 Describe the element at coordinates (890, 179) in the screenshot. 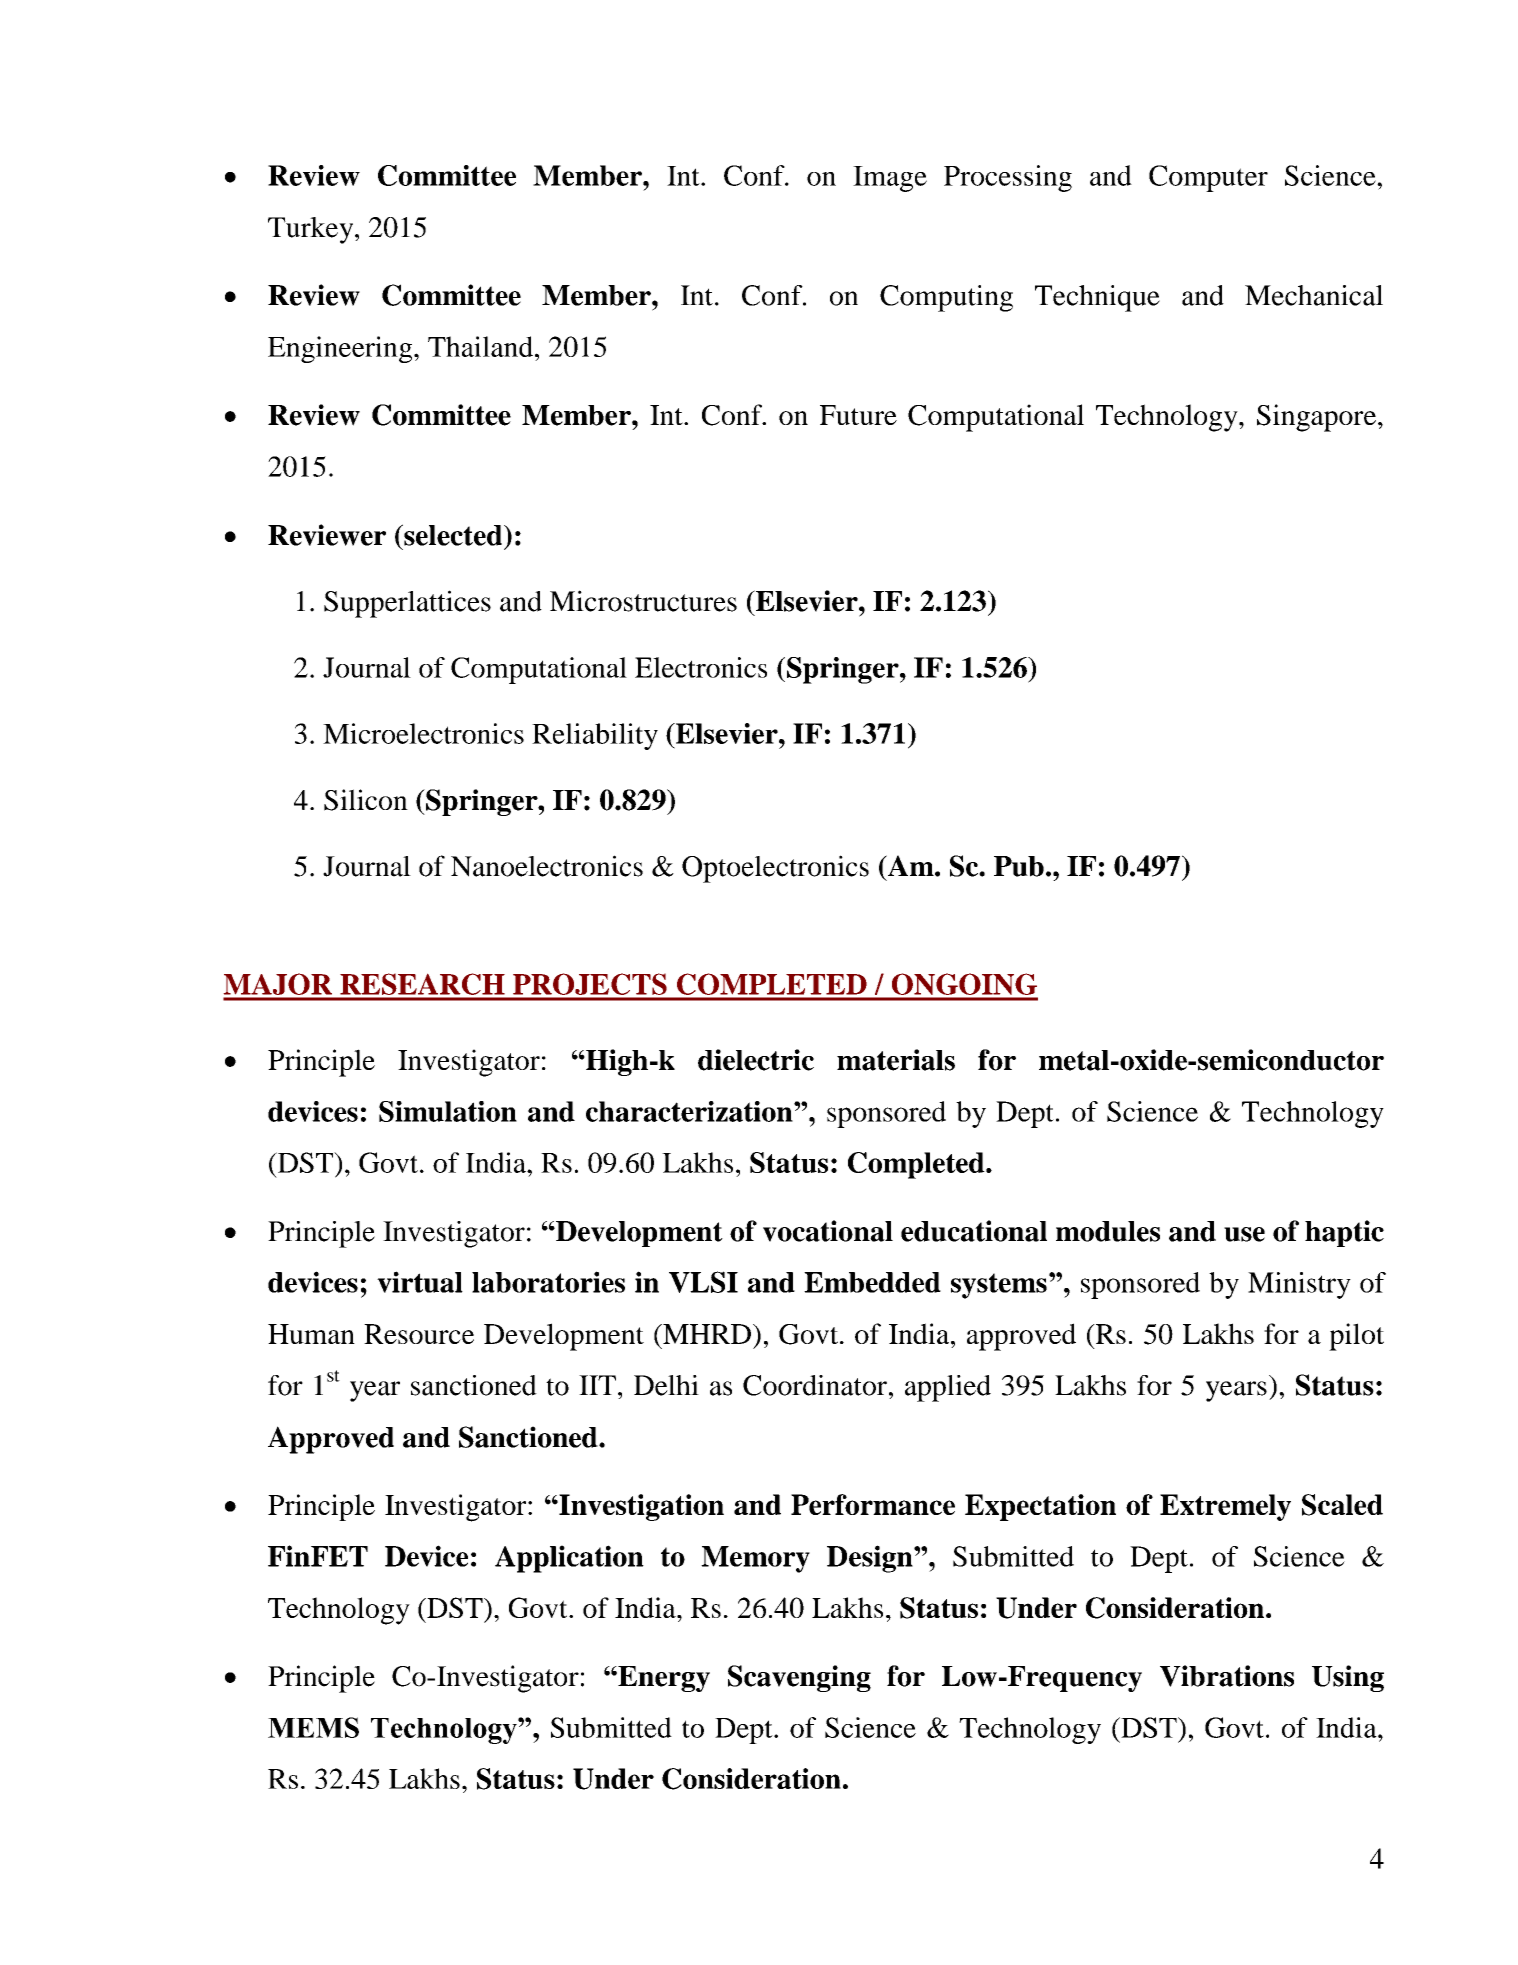

I see `Image` at that location.
